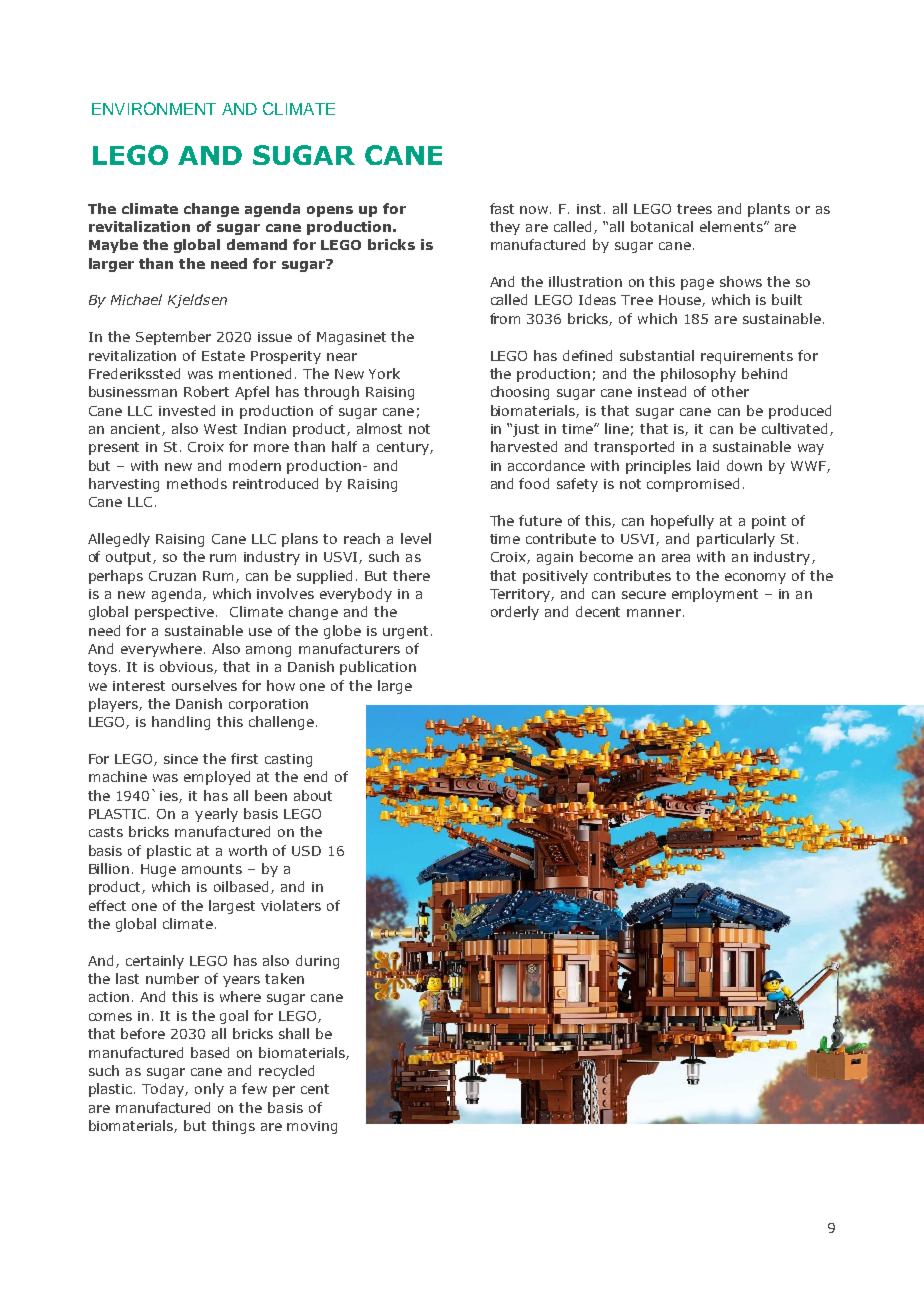 Image resolution: width=924 pixels, height=1308 pixels. I want to click on fast, so click(502, 208).
